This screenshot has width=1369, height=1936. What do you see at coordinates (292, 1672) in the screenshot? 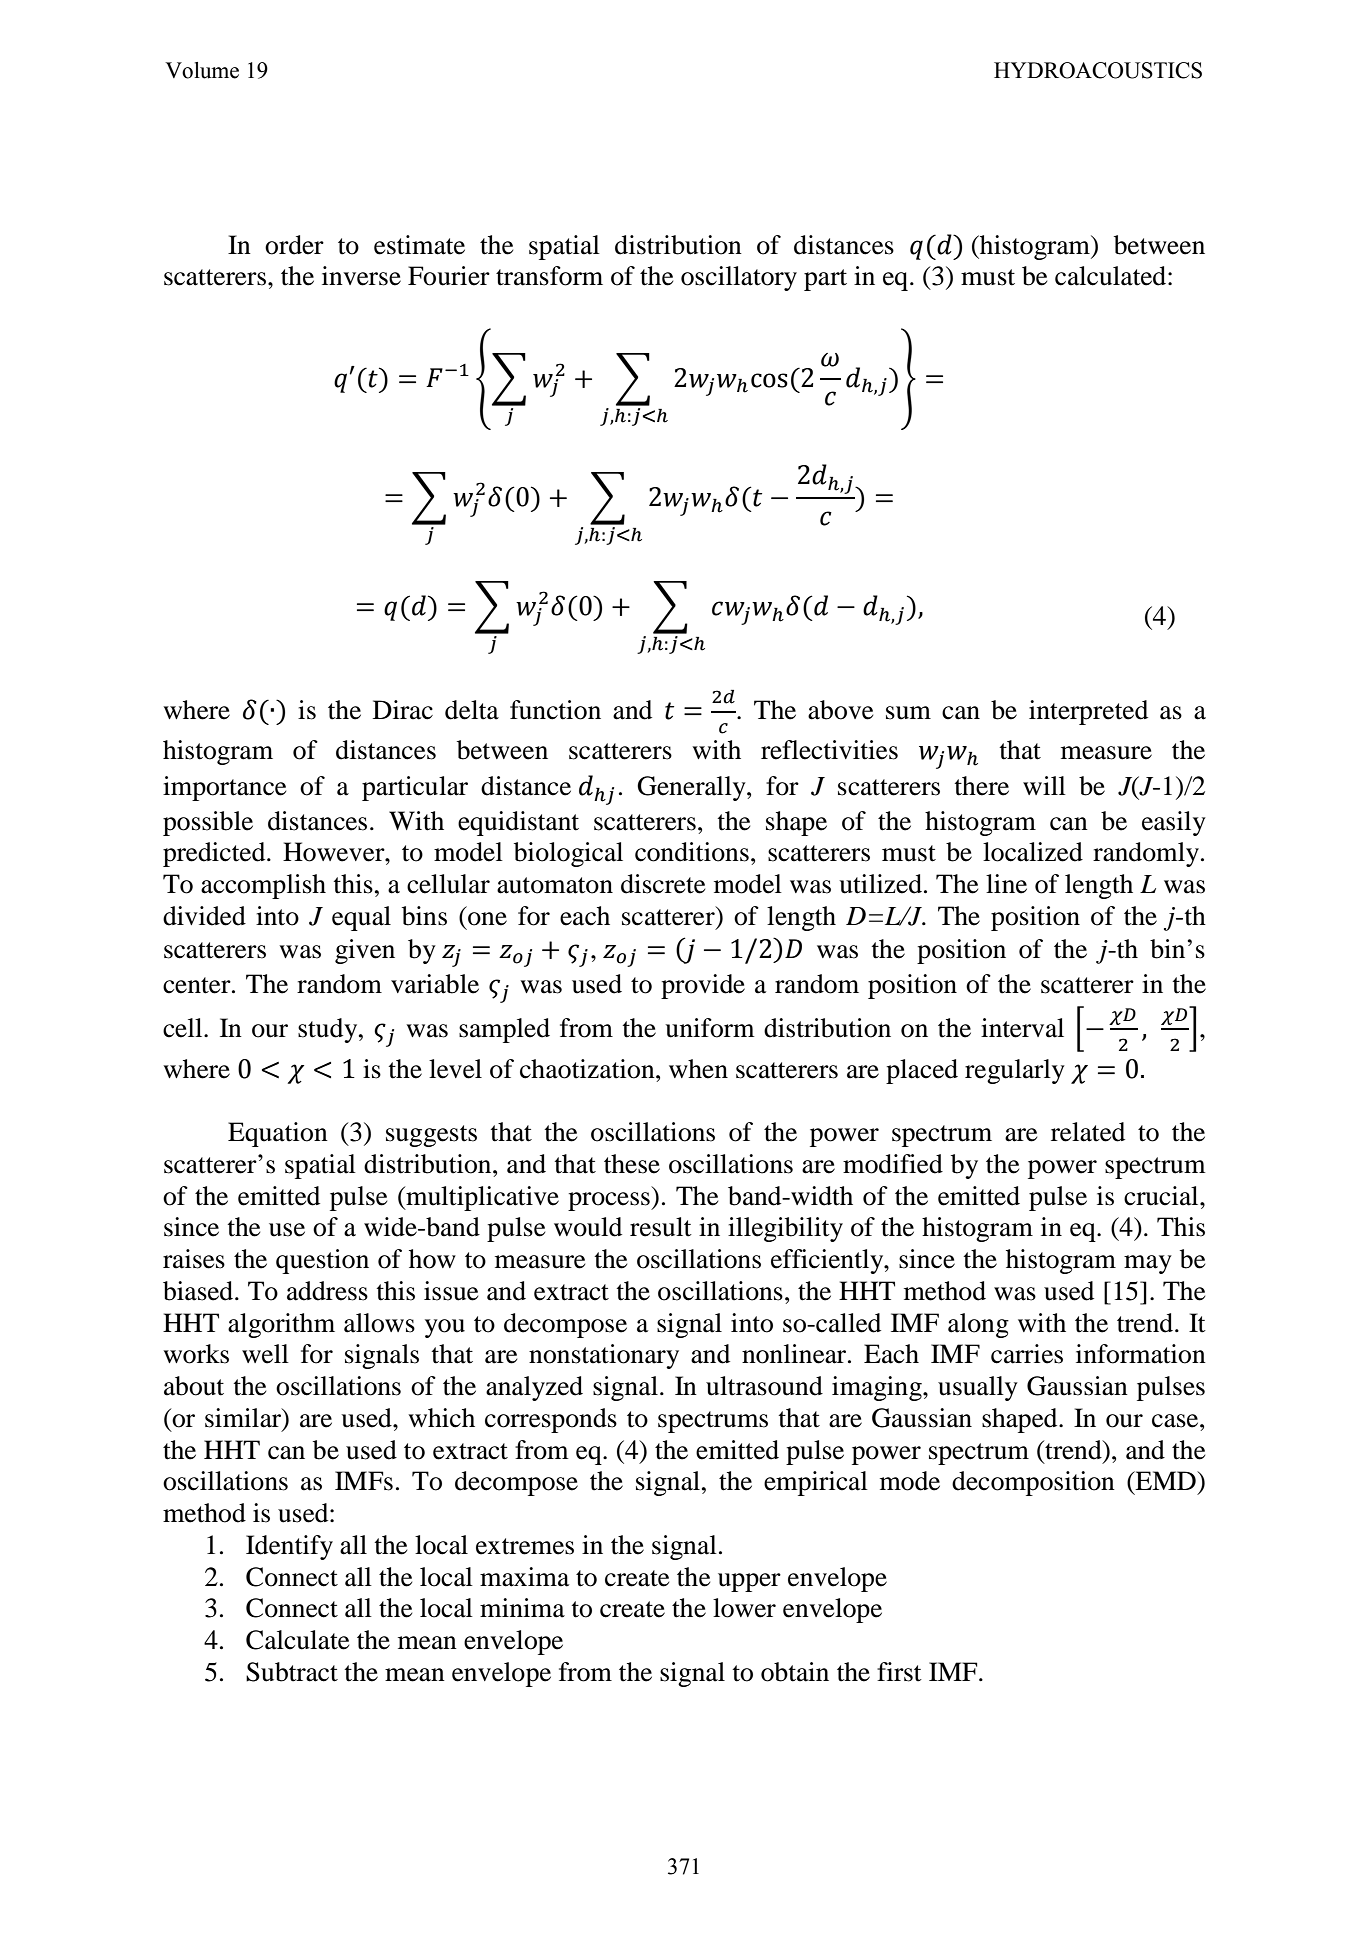
I see `Subtract` at bounding box center [292, 1672].
